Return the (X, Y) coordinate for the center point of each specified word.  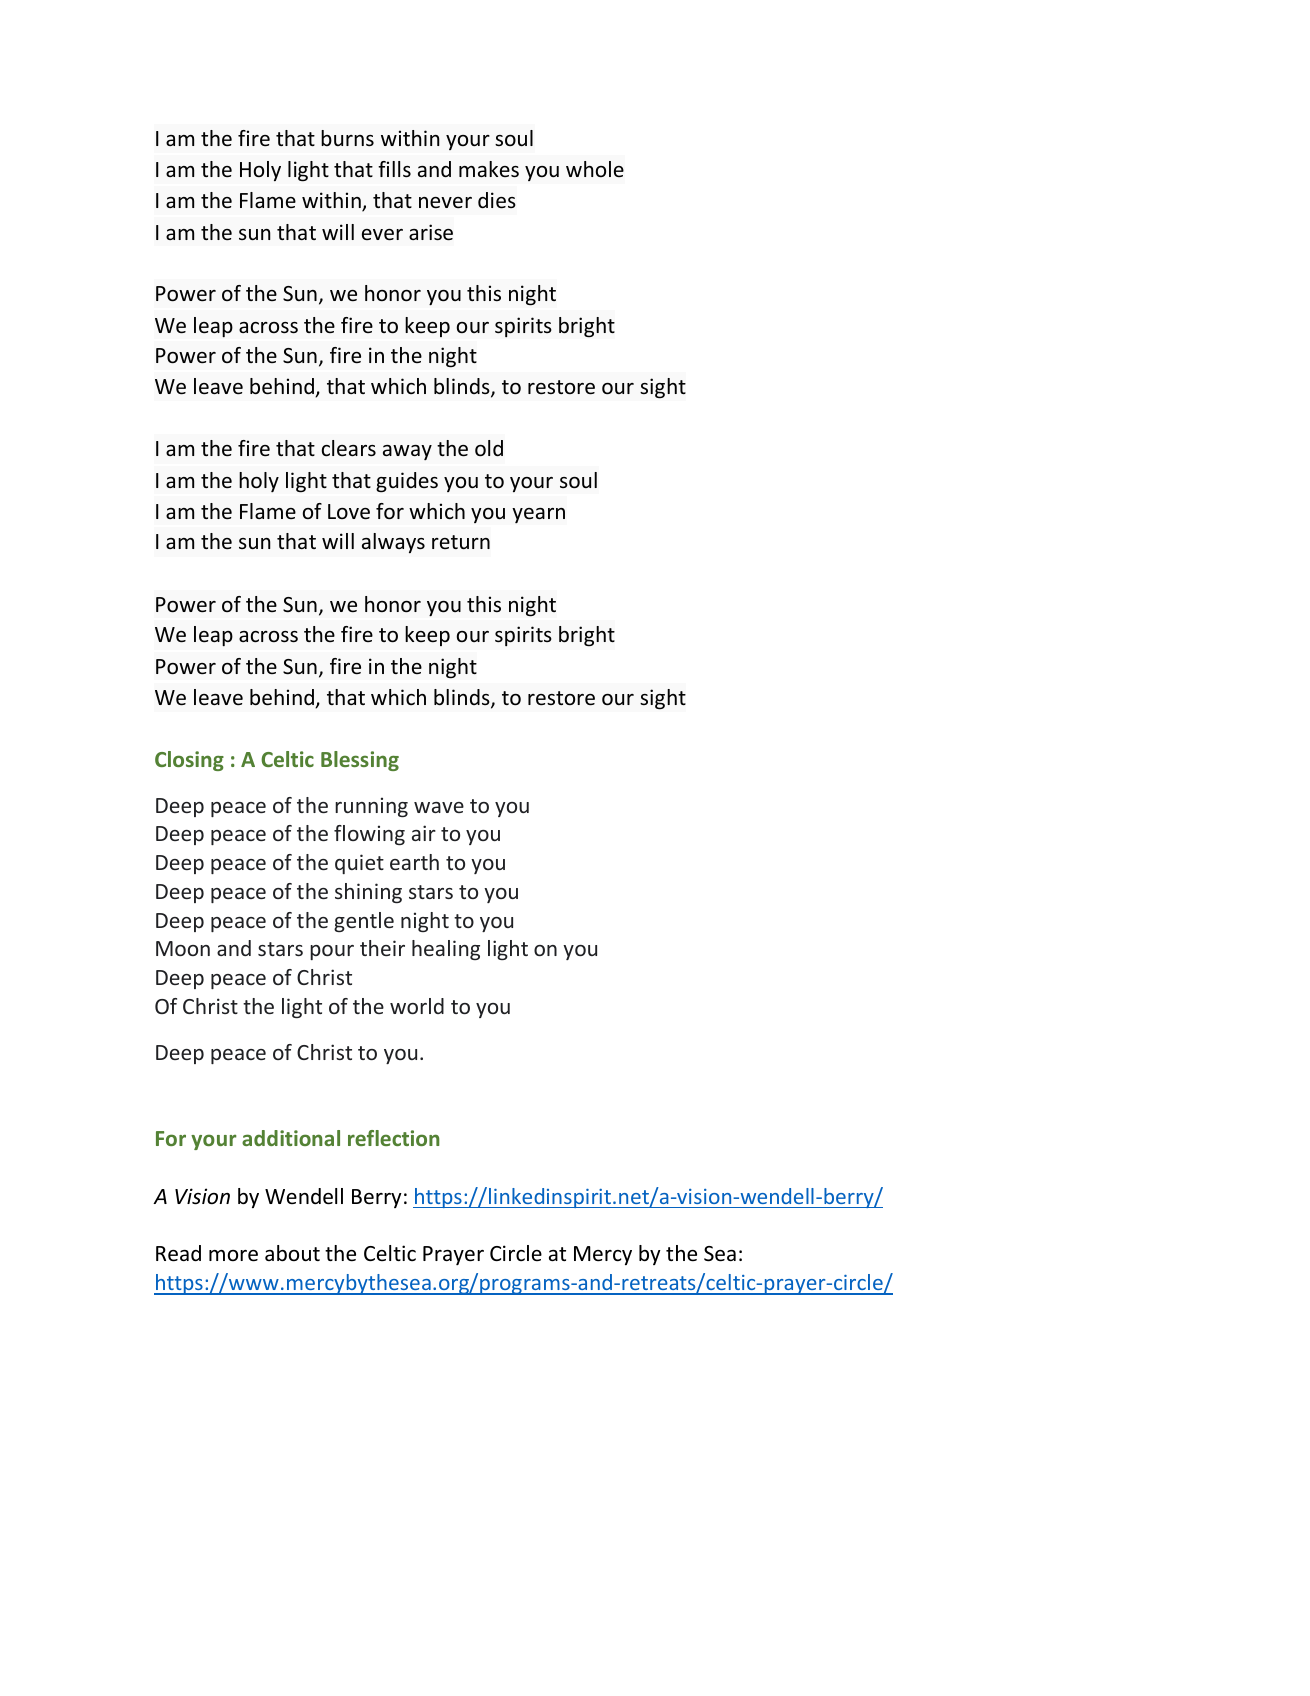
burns (347, 138)
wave (439, 807)
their (382, 948)
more (233, 1256)
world (417, 1006)
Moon (183, 948)
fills (394, 169)
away (407, 452)
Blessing (360, 761)
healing (446, 950)
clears (349, 448)
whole (595, 169)
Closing (189, 761)
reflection (394, 1138)
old (489, 448)
